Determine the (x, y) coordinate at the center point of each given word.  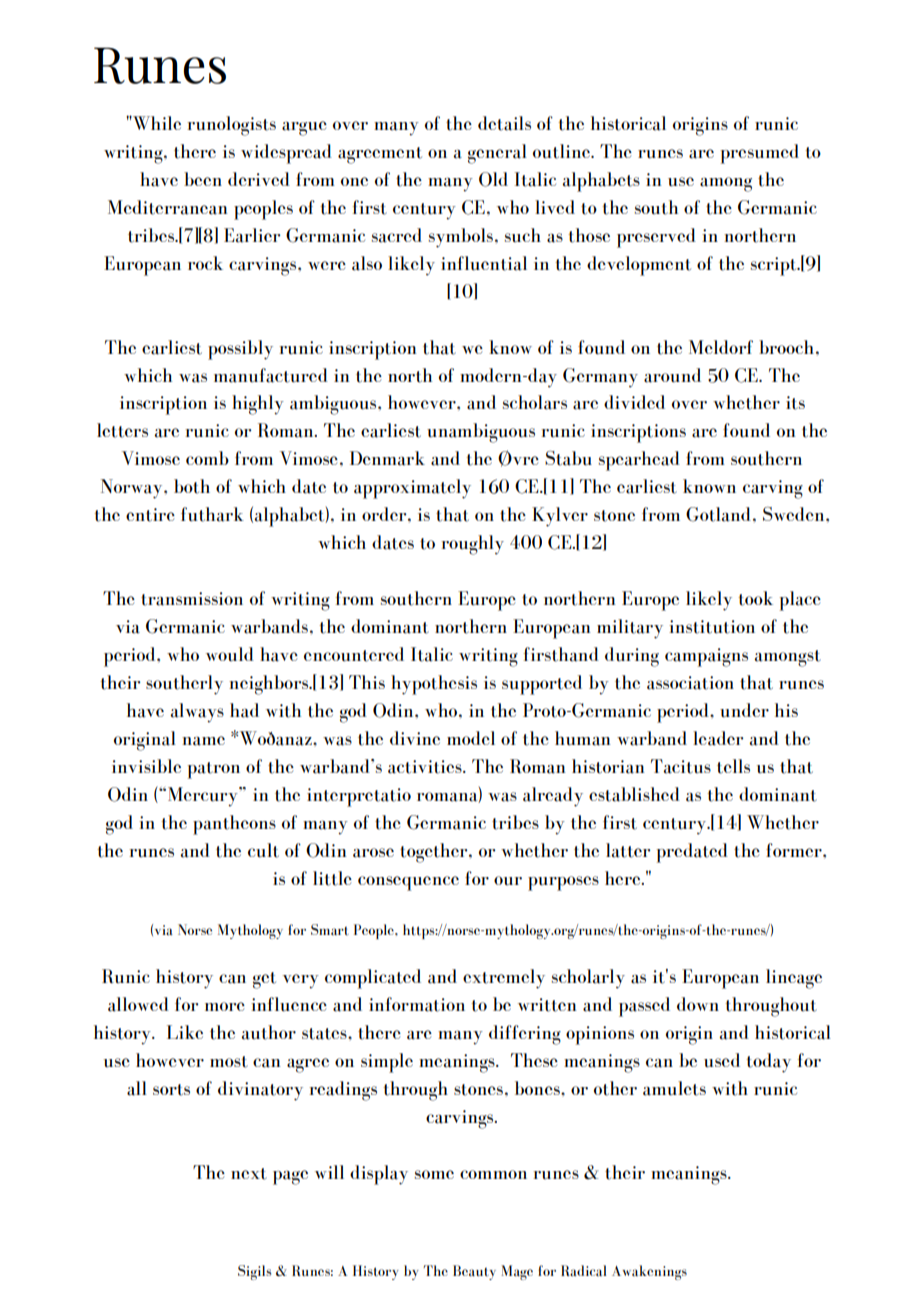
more (225, 1006)
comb (207, 458)
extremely (504, 979)
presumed (760, 154)
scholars (535, 402)
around (672, 375)
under (744, 710)
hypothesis (434, 685)
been (203, 179)
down (698, 1004)
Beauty (474, 1272)
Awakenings (649, 1272)
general (497, 154)
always (197, 713)
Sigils (254, 1272)
